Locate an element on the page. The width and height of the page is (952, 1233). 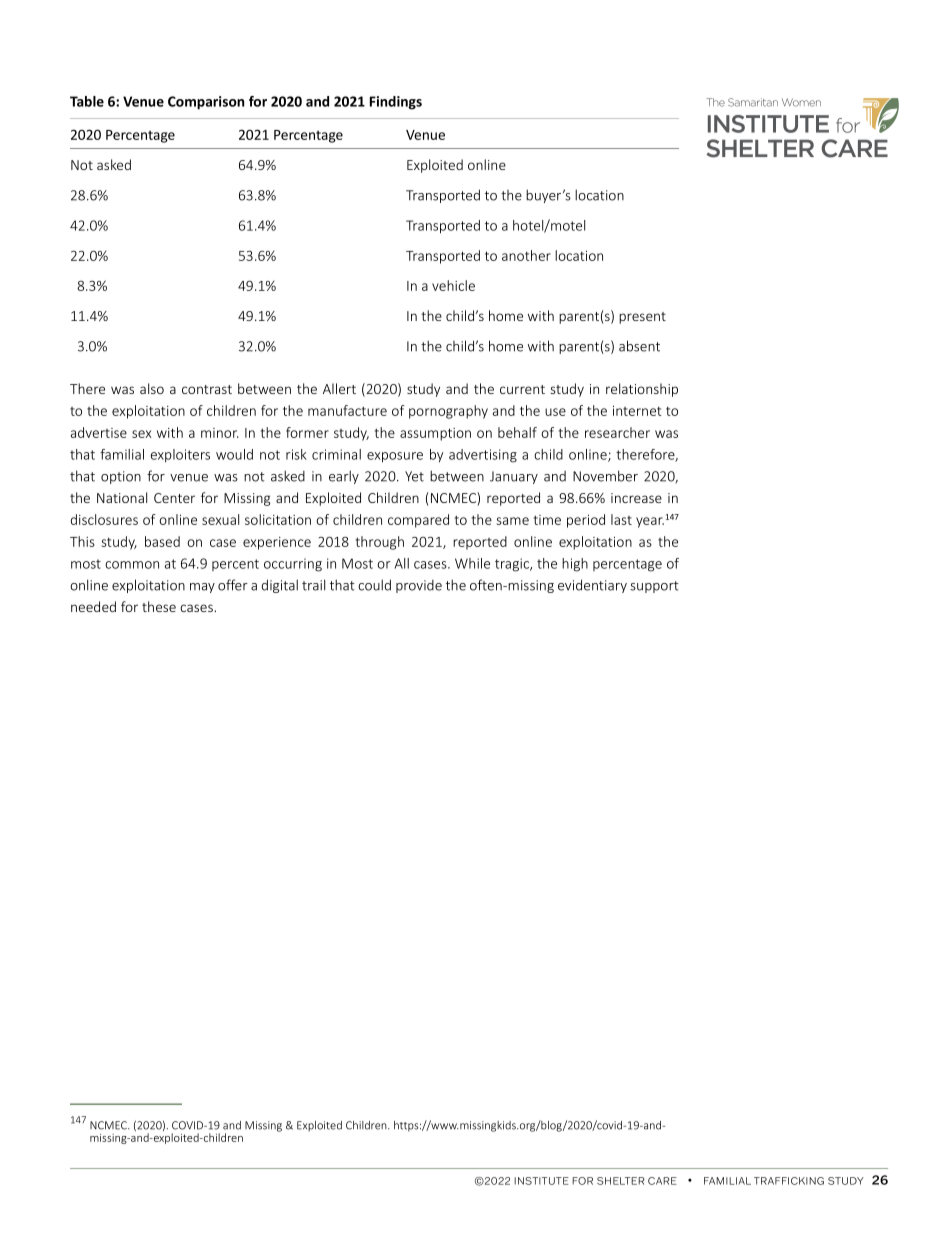
pornography is located at coordinates (448, 412).
